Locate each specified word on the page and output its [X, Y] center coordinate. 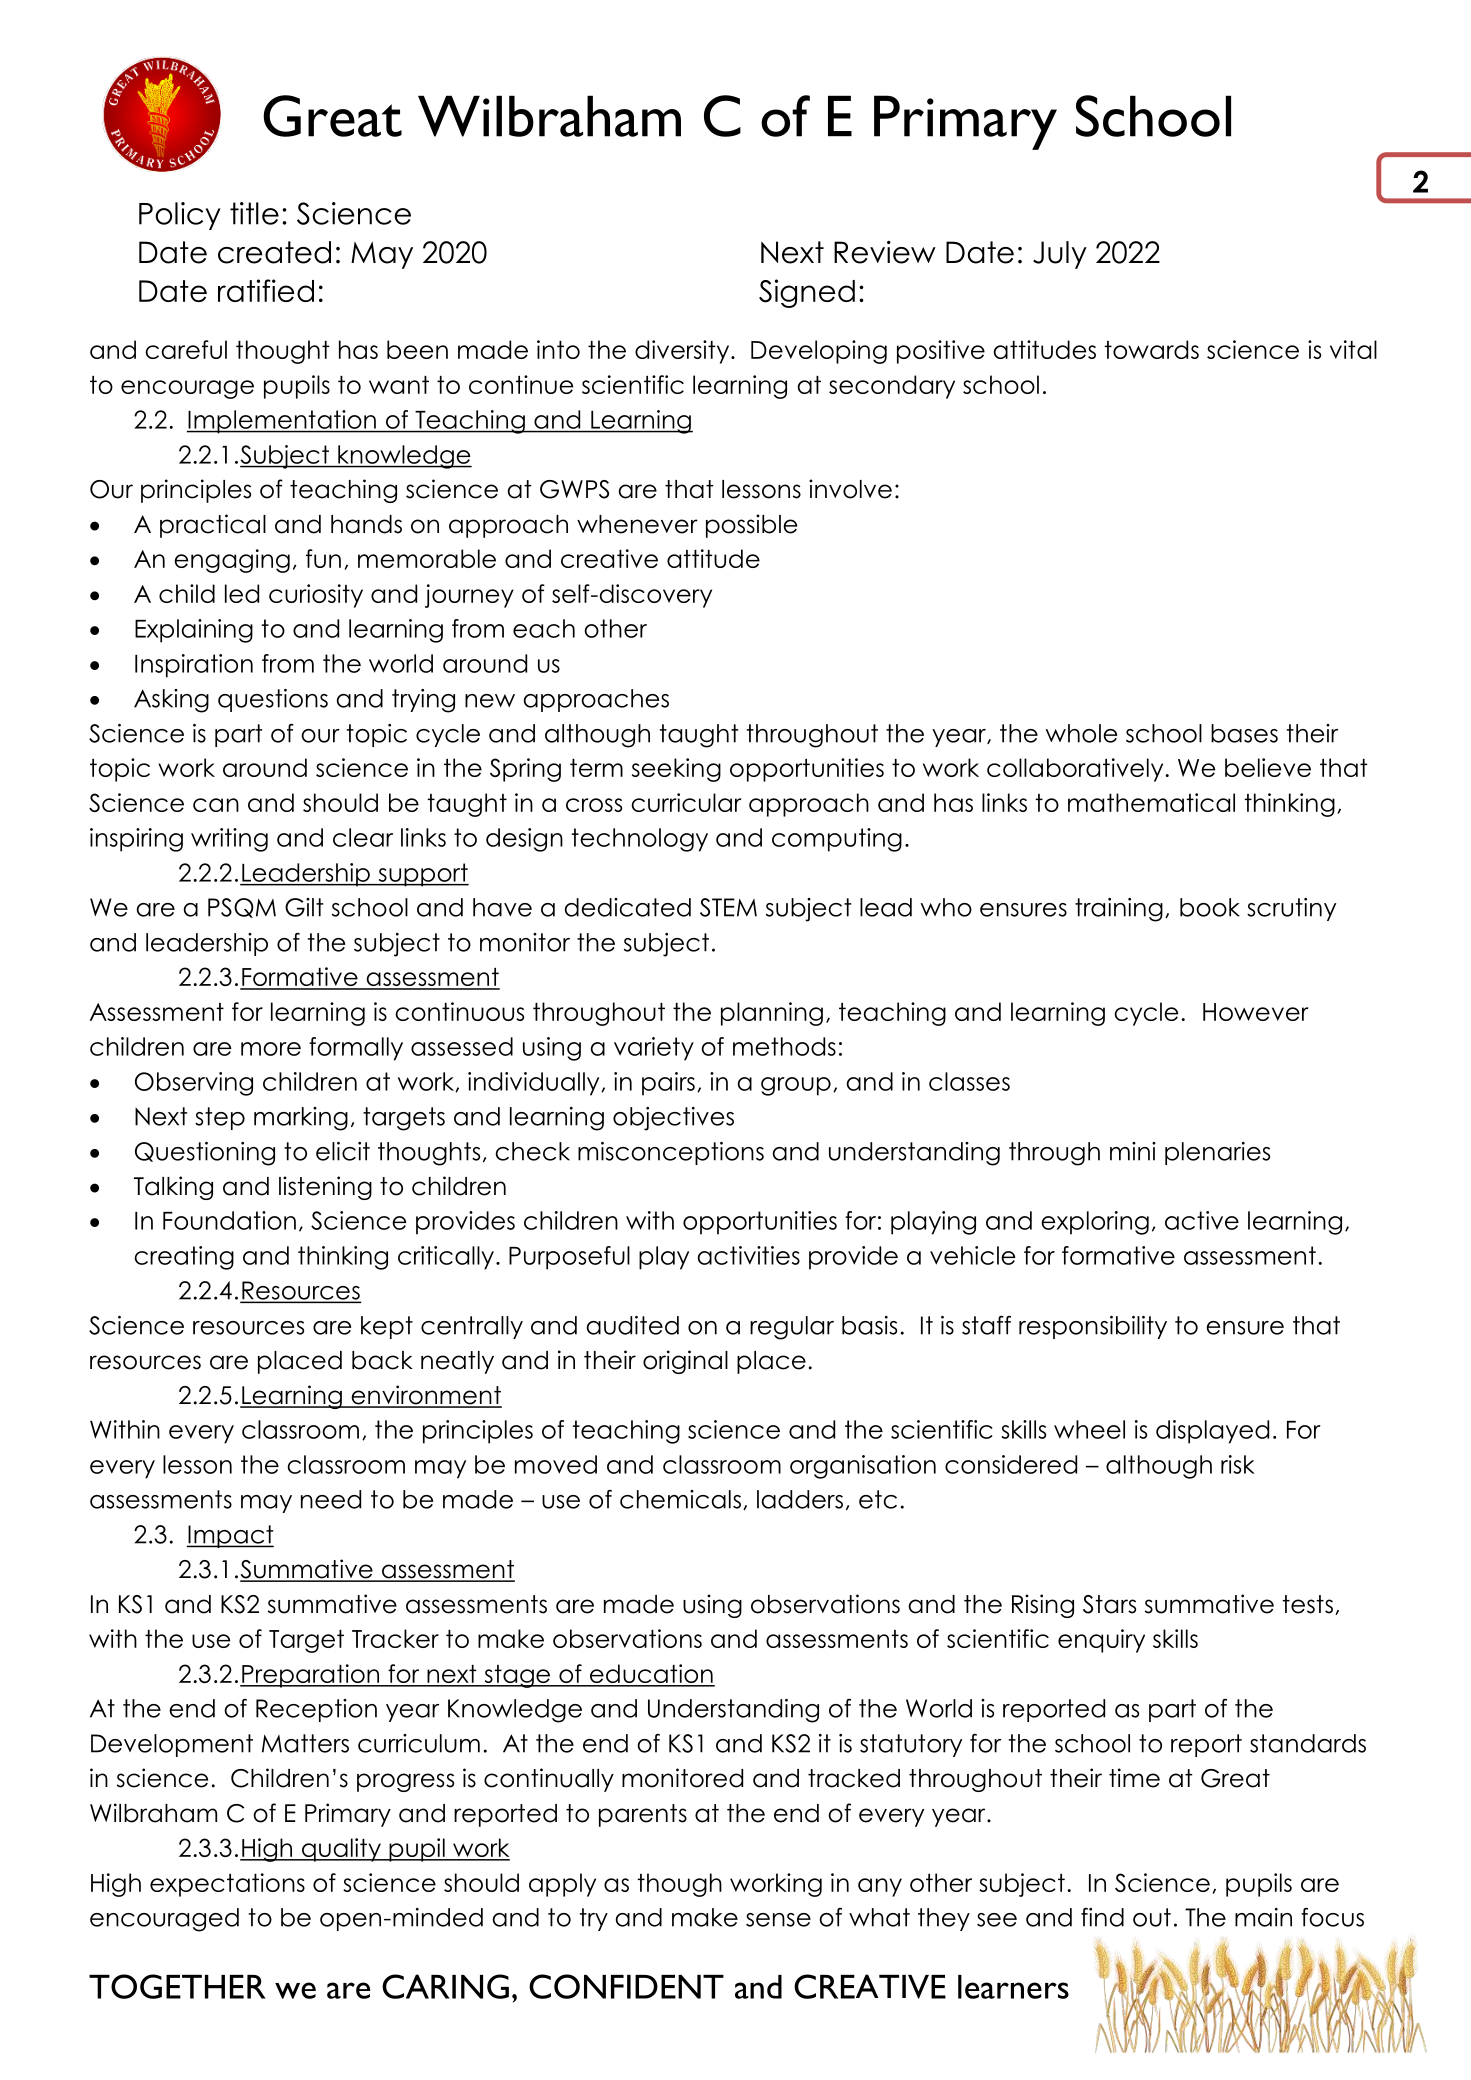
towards [1151, 349]
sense [778, 1920]
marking [301, 1119]
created [274, 252]
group [796, 1086]
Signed [807, 293]
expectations [227, 1885]
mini [1133, 1151]
